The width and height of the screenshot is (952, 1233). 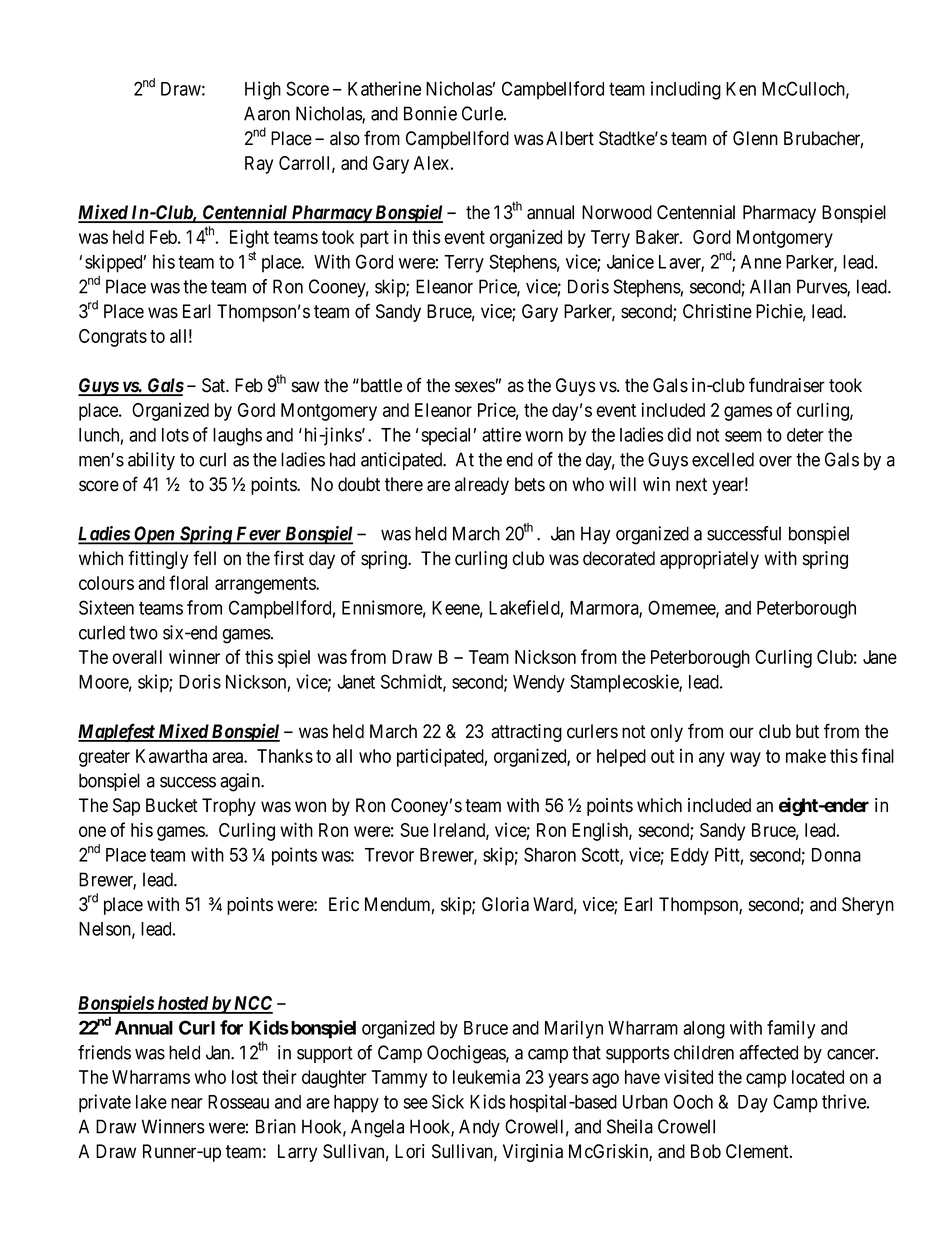 I want to click on Sharon, so click(x=550, y=854).
